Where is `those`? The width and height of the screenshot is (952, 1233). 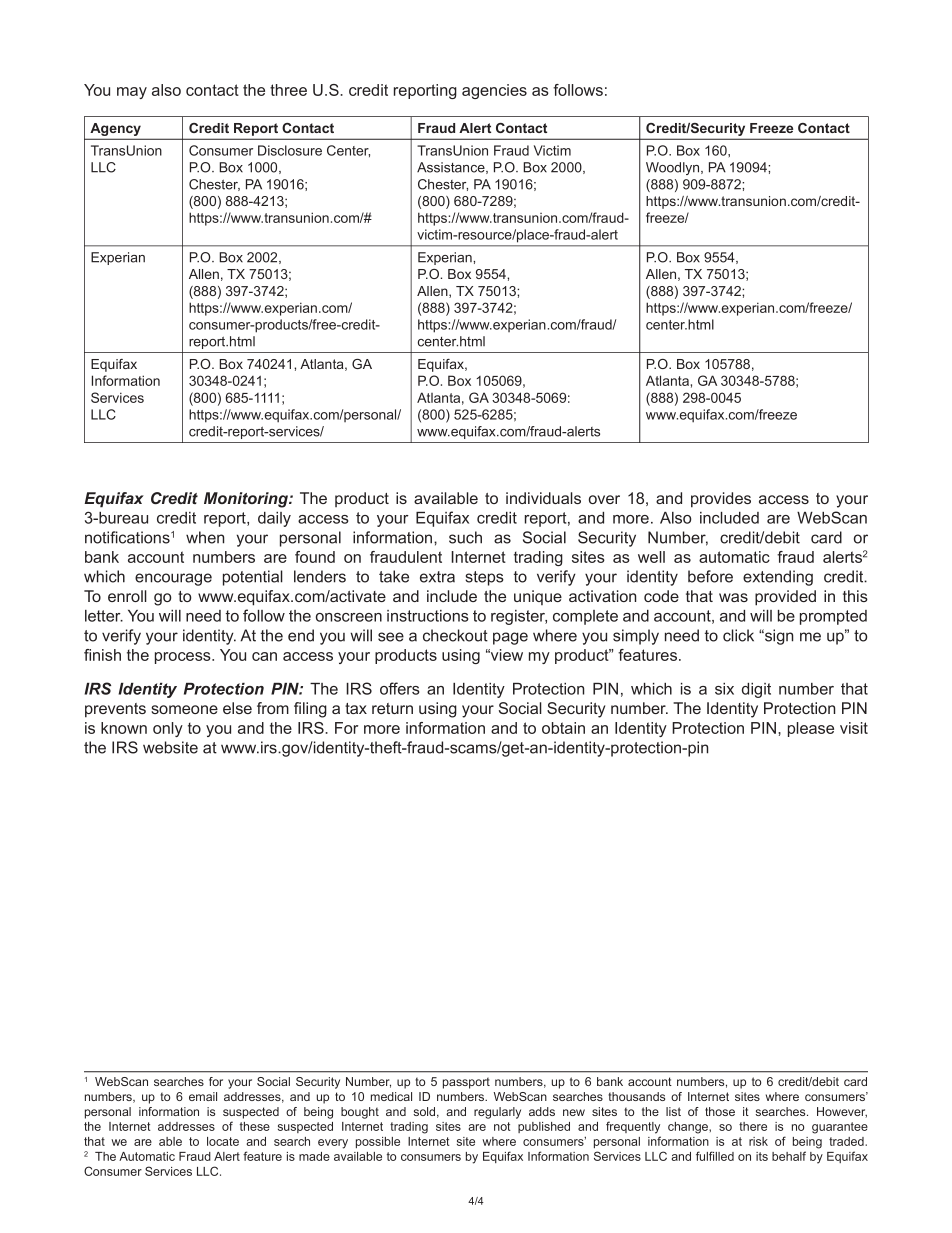 those is located at coordinates (720, 1111).
